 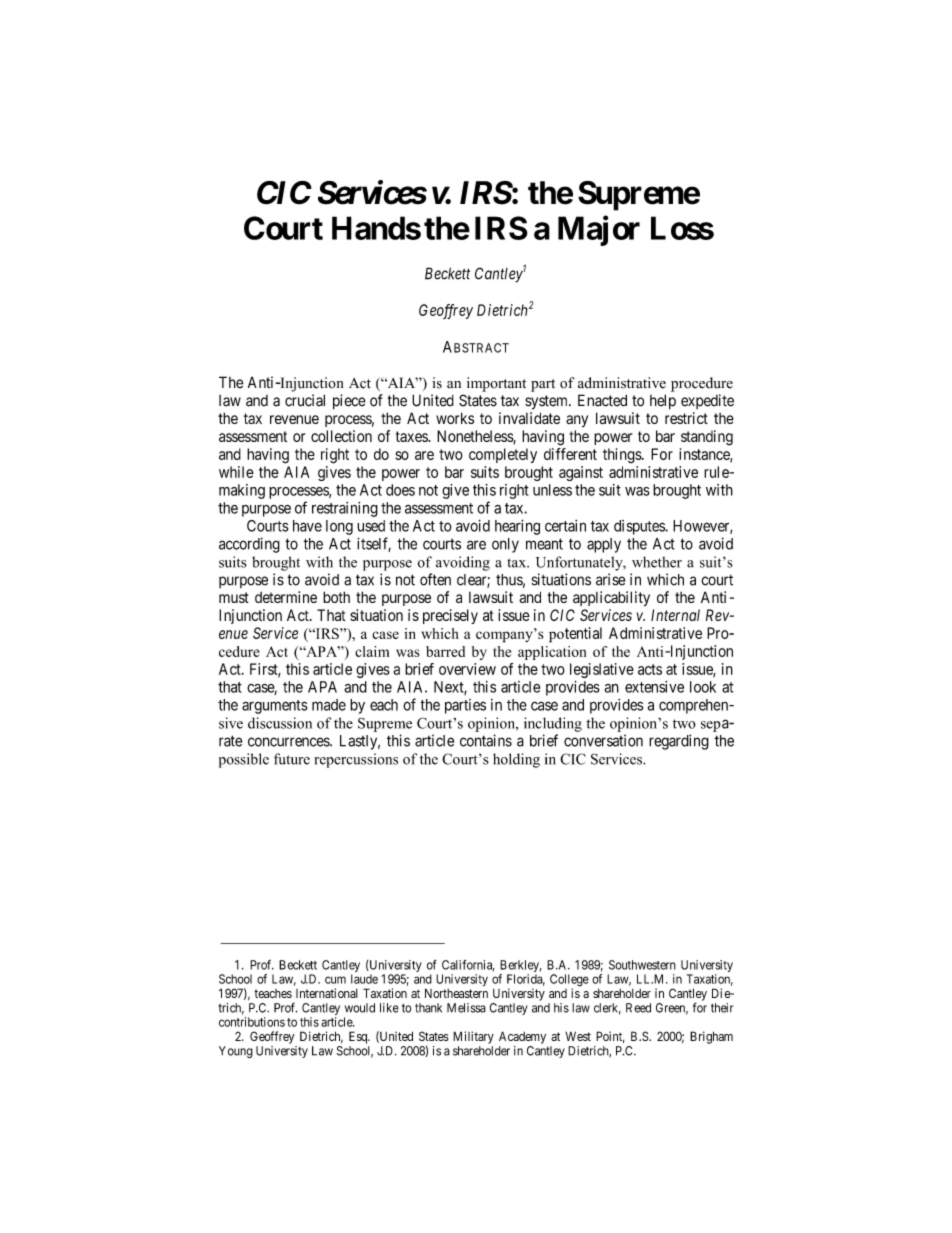 What do you see at coordinates (517, 527) in the screenshot?
I see `hearing` at bounding box center [517, 527].
